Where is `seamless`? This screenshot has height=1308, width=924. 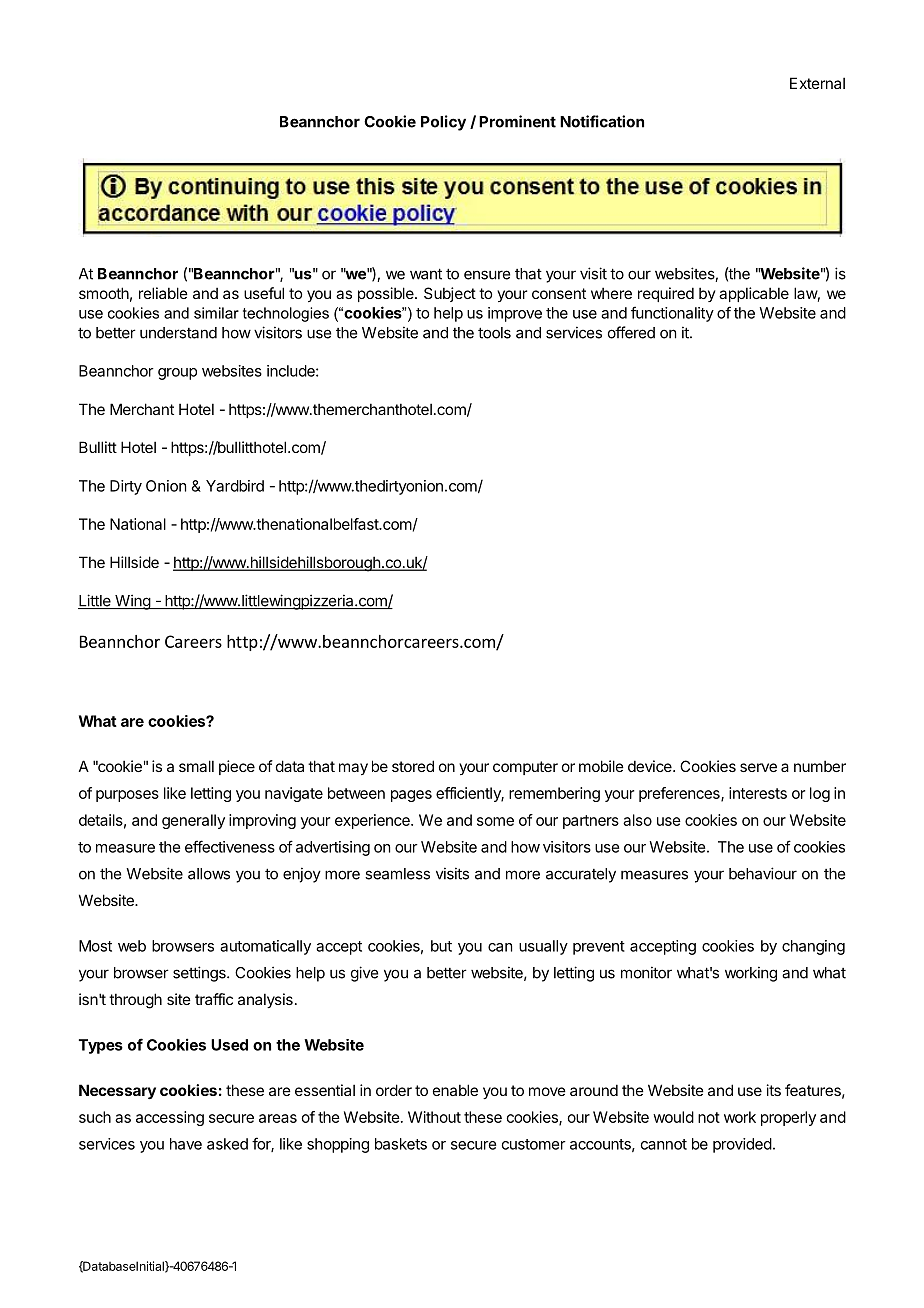
seamless is located at coordinates (397, 874).
